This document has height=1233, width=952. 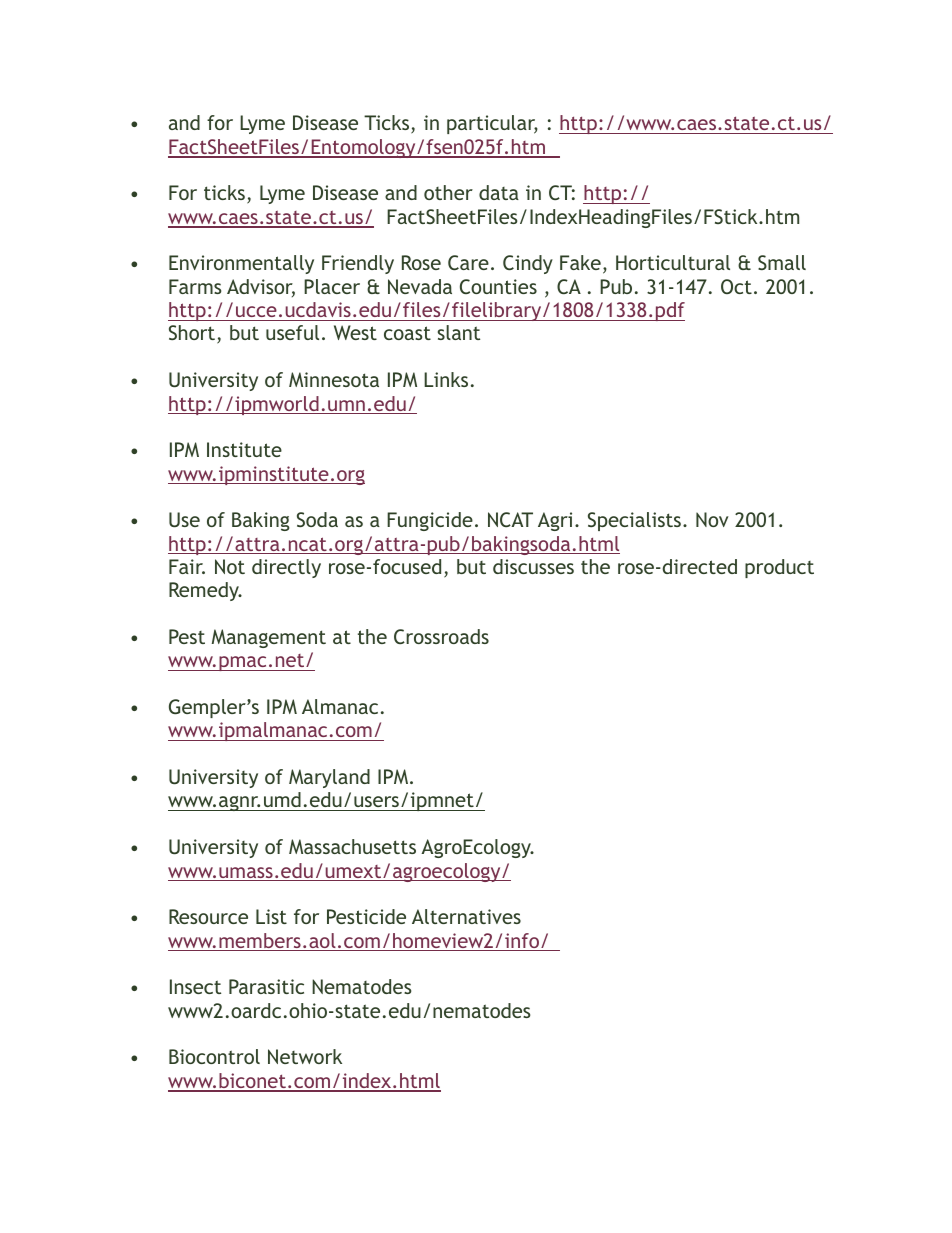 What do you see at coordinates (779, 568) in the document?
I see `product` at bounding box center [779, 568].
